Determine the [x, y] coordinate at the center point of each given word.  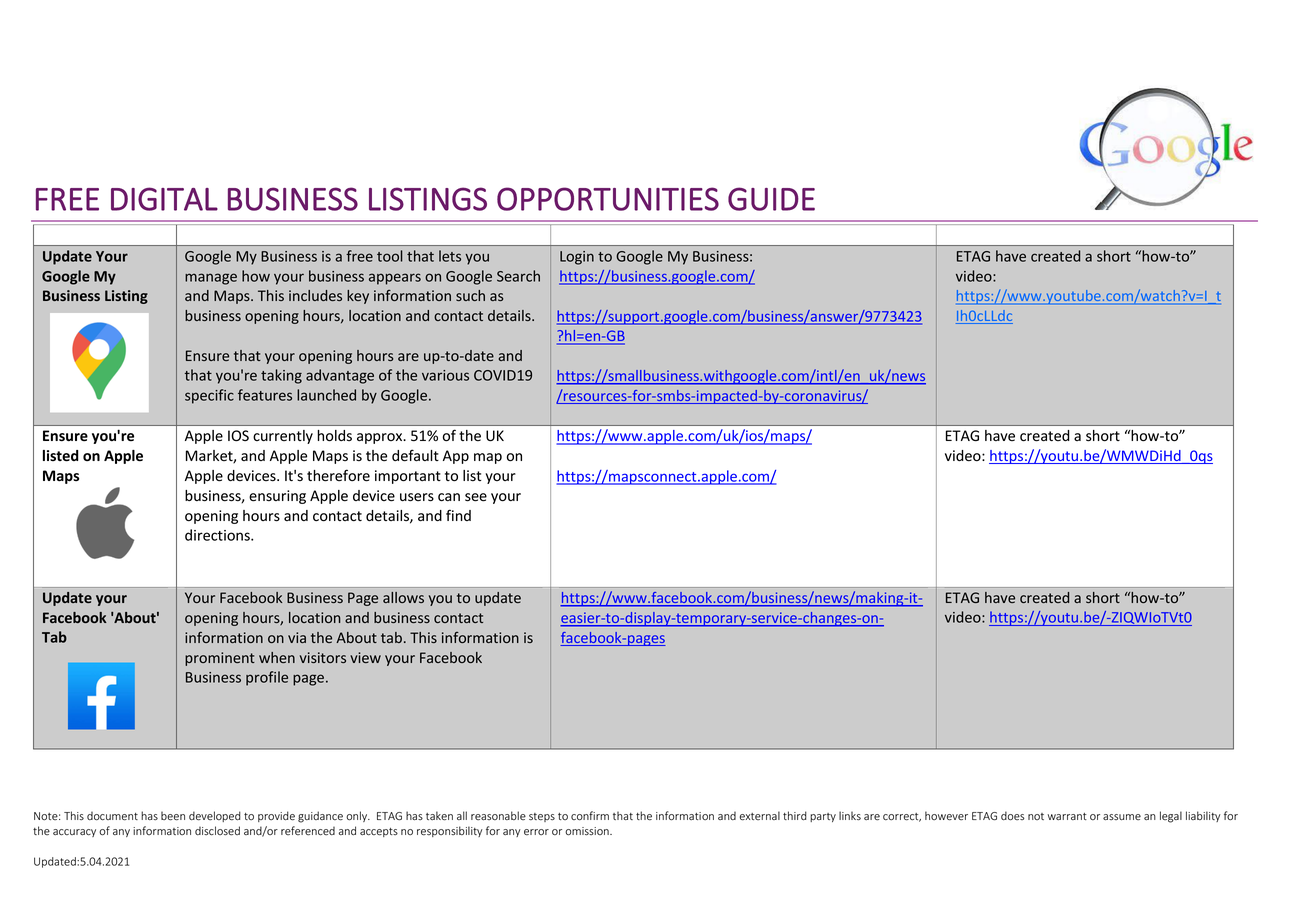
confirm [590, 816]
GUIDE [771, 199]
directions [218, 535]
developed [215, 816]
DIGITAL [164, 199]
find [458, 515]
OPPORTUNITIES [608, 199]
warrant [1067, 816]
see [476, 497]
